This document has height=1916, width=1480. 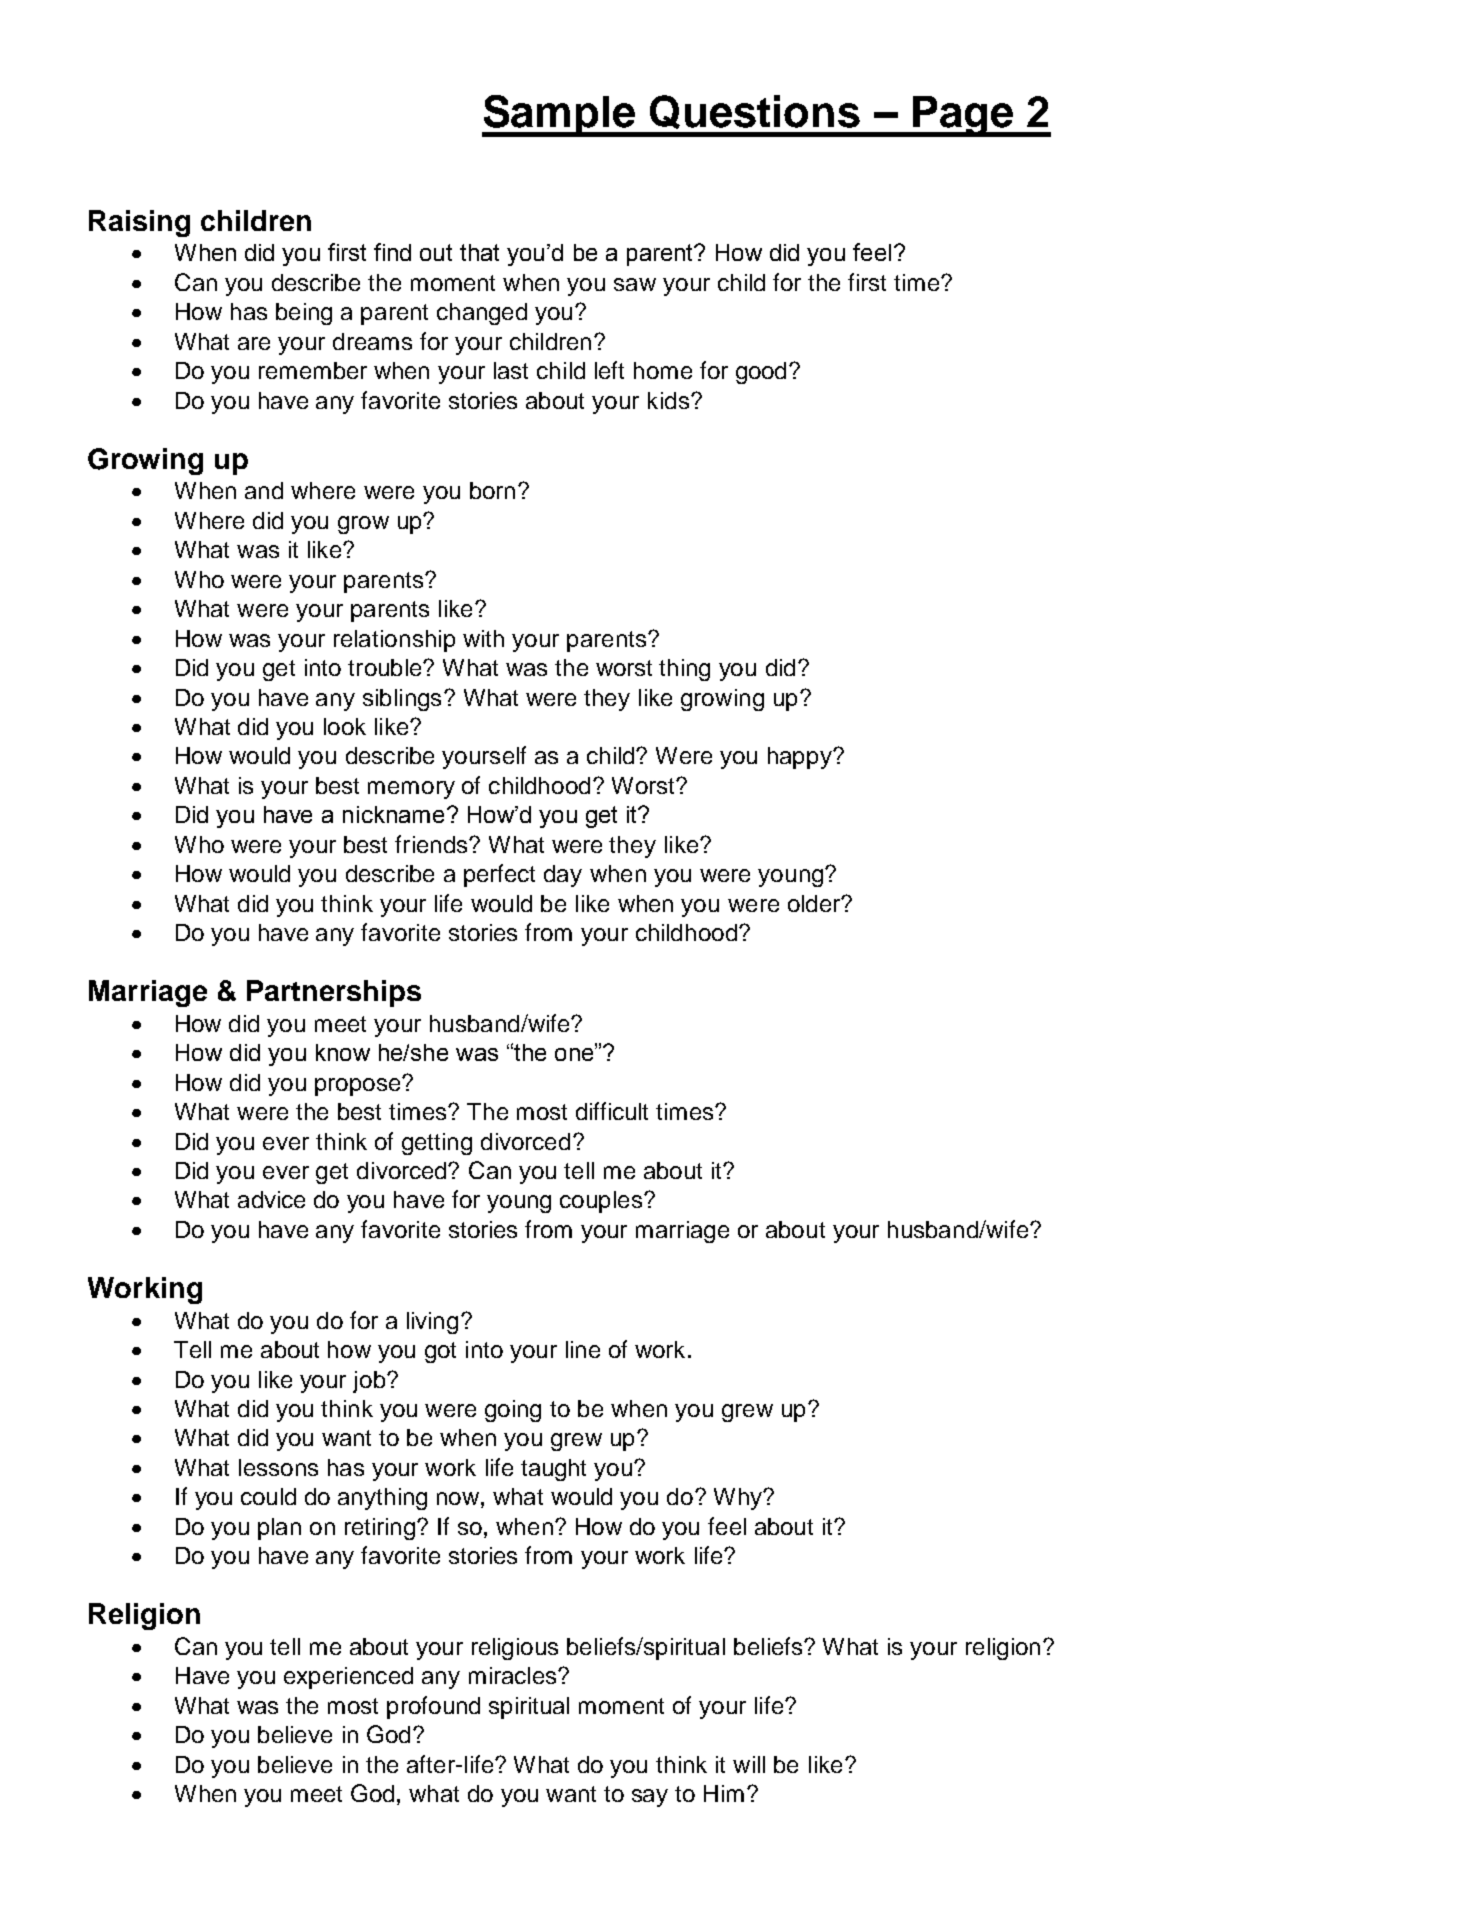 I want to click on born, so click(x=492, y=490).
